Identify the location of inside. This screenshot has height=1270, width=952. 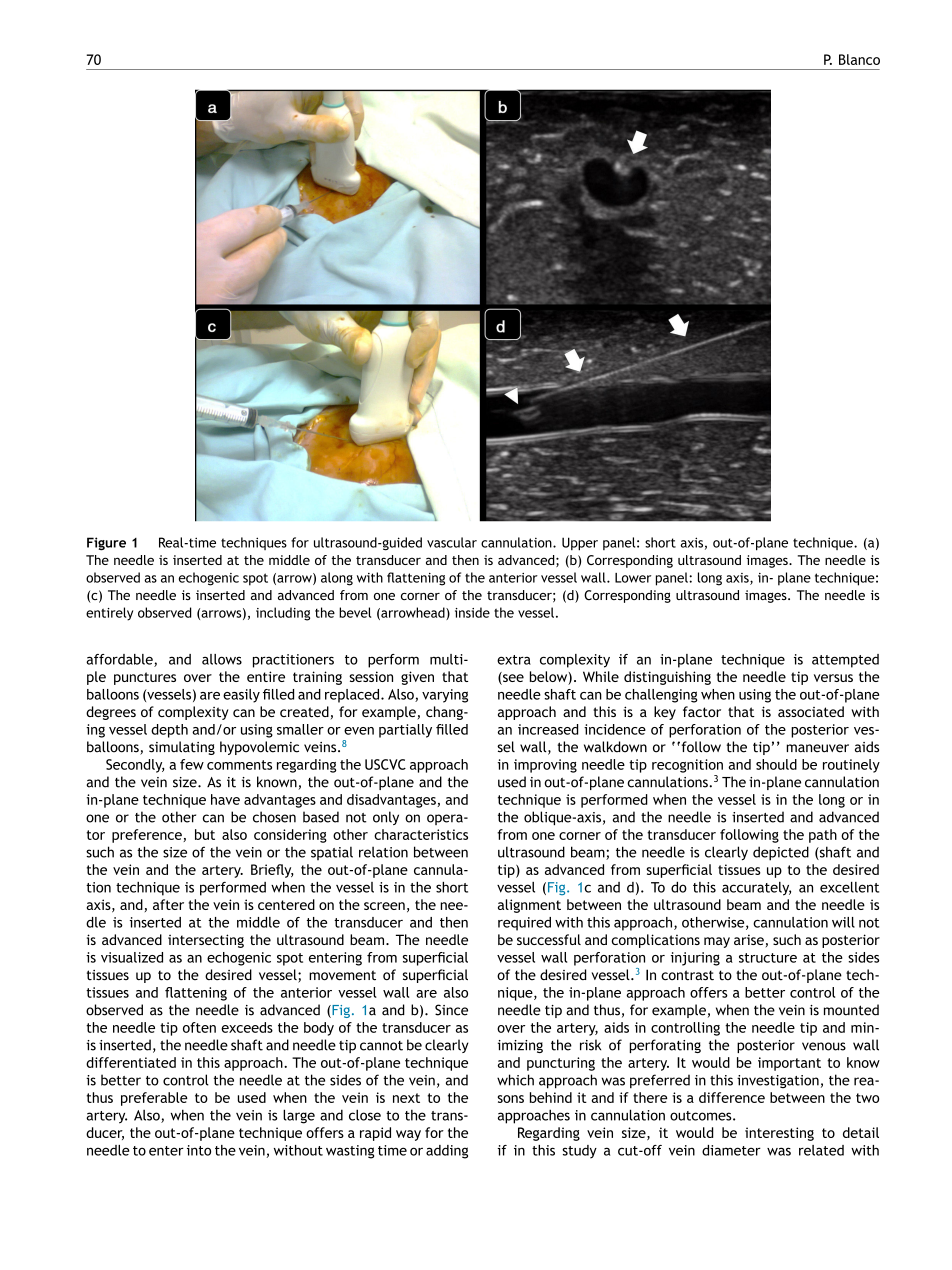
(472, 612).
